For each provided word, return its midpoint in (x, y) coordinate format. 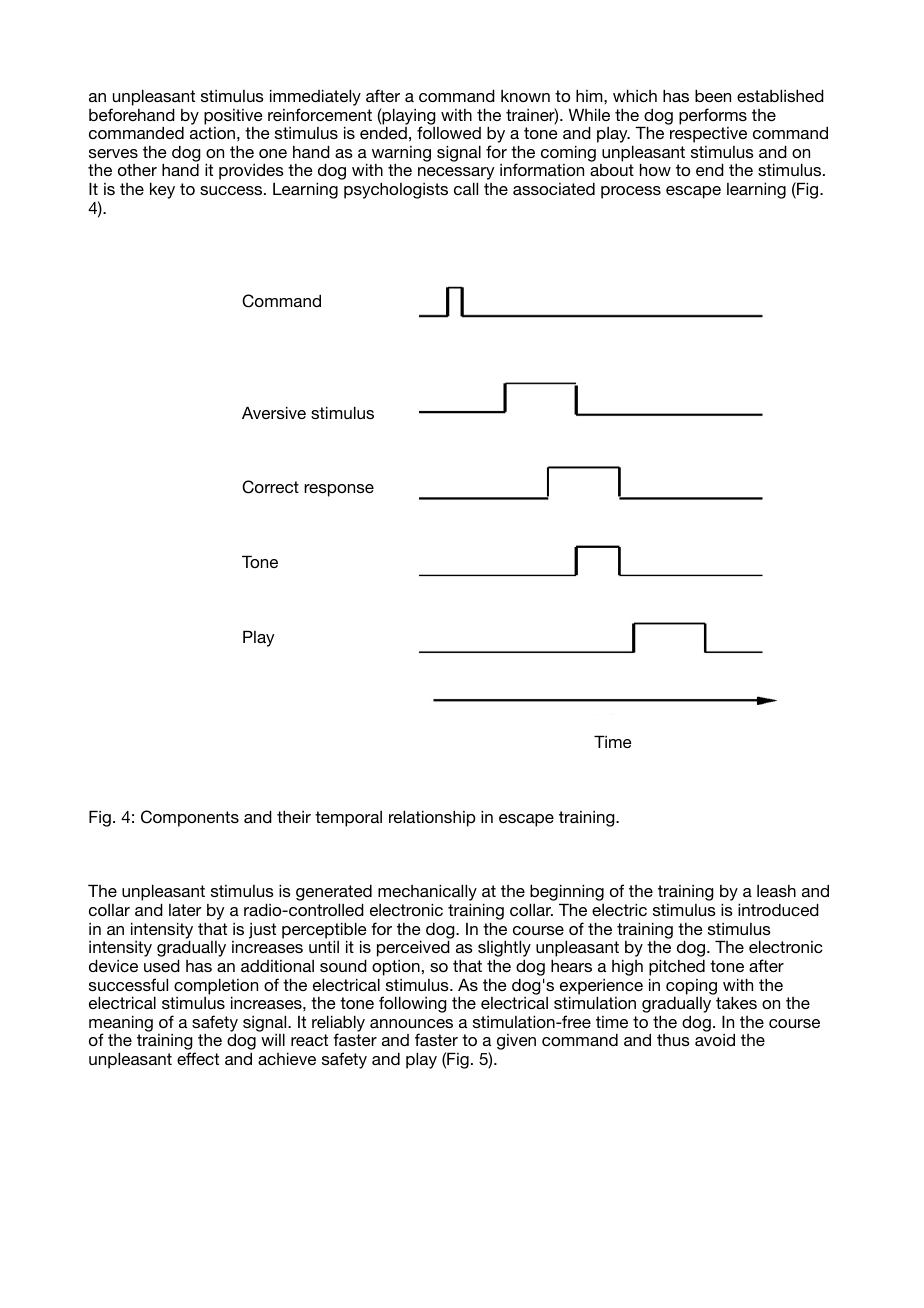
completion (216, 987)
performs (713, 116)
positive (233, 117)
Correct (270, 487)
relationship (432, 818)
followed (449, 132)
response (339, 490)
